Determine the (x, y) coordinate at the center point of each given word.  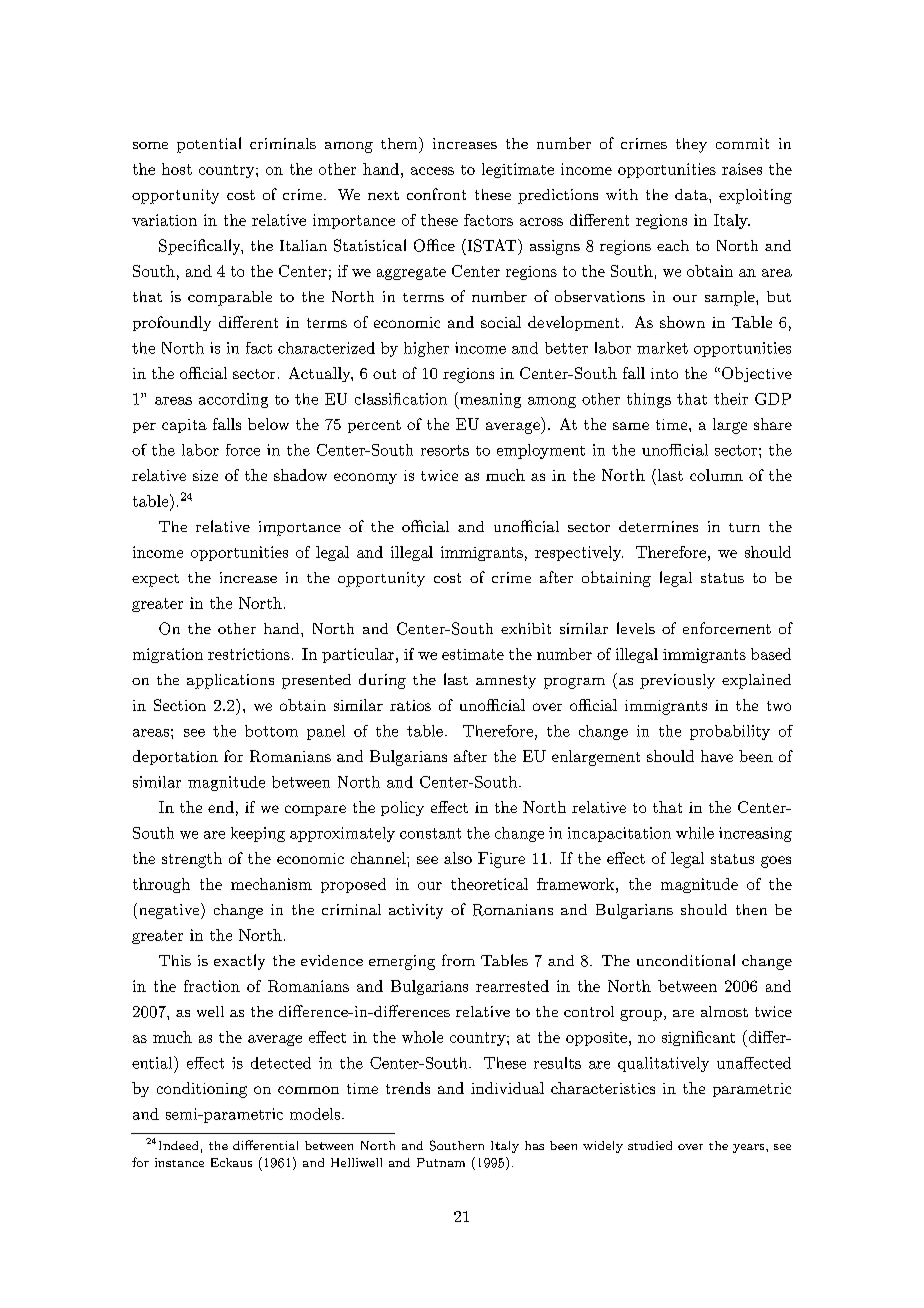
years (750, 1148)
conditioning (202, 1090)
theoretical (489, 884)
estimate (473, 654)
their (731, 399)
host (177, 169)
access (432, 171)
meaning (489, 400)
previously (677, 681)
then (751, 909)
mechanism (271, 884)
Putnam (441, 1162)
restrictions (249, 654)
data (692, 194)
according (233, 400)
